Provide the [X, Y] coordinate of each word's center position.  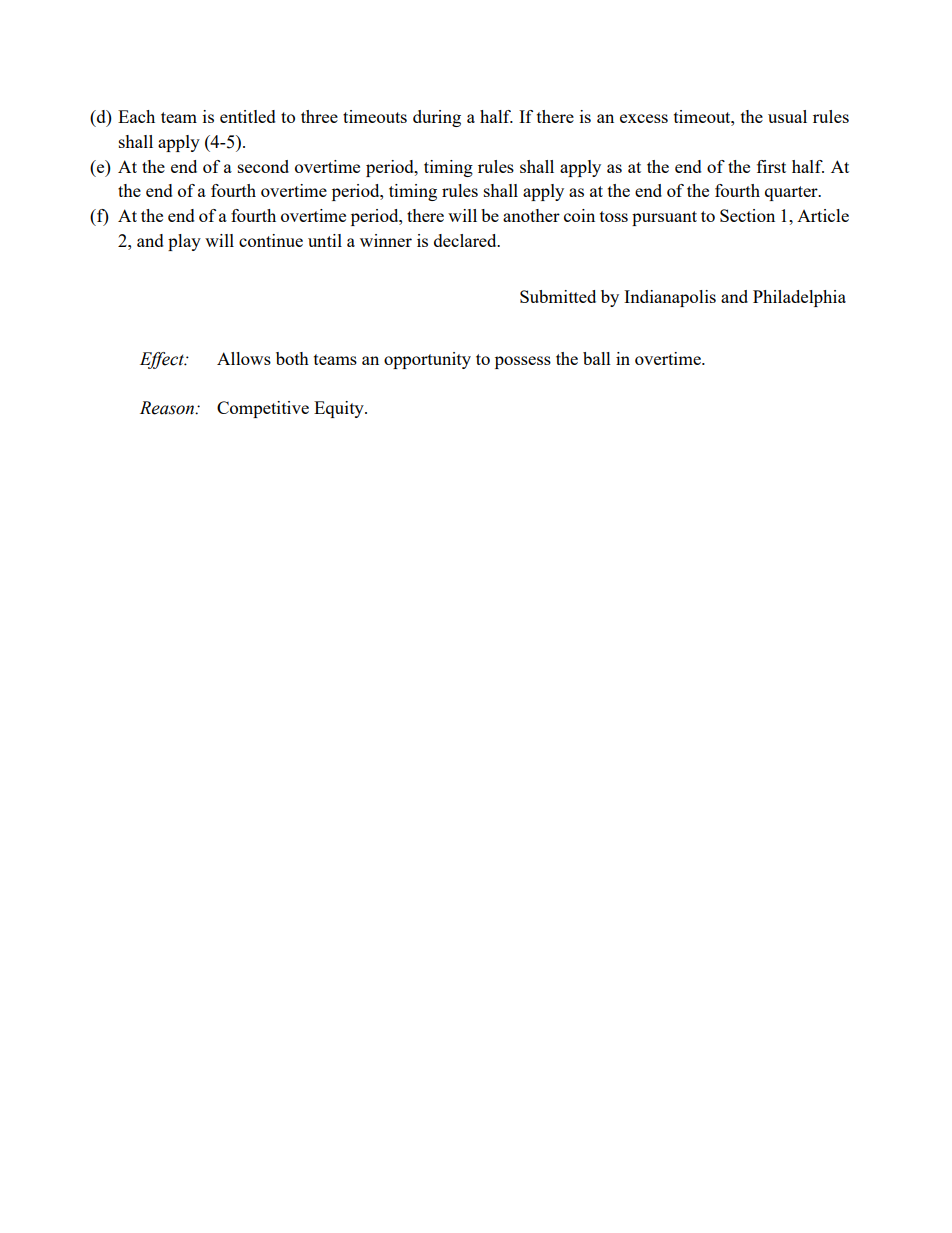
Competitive [263, 409]
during [437, 118]
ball [597, 358]
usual [787, 116]
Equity [340, 409]
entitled [248, 116]
